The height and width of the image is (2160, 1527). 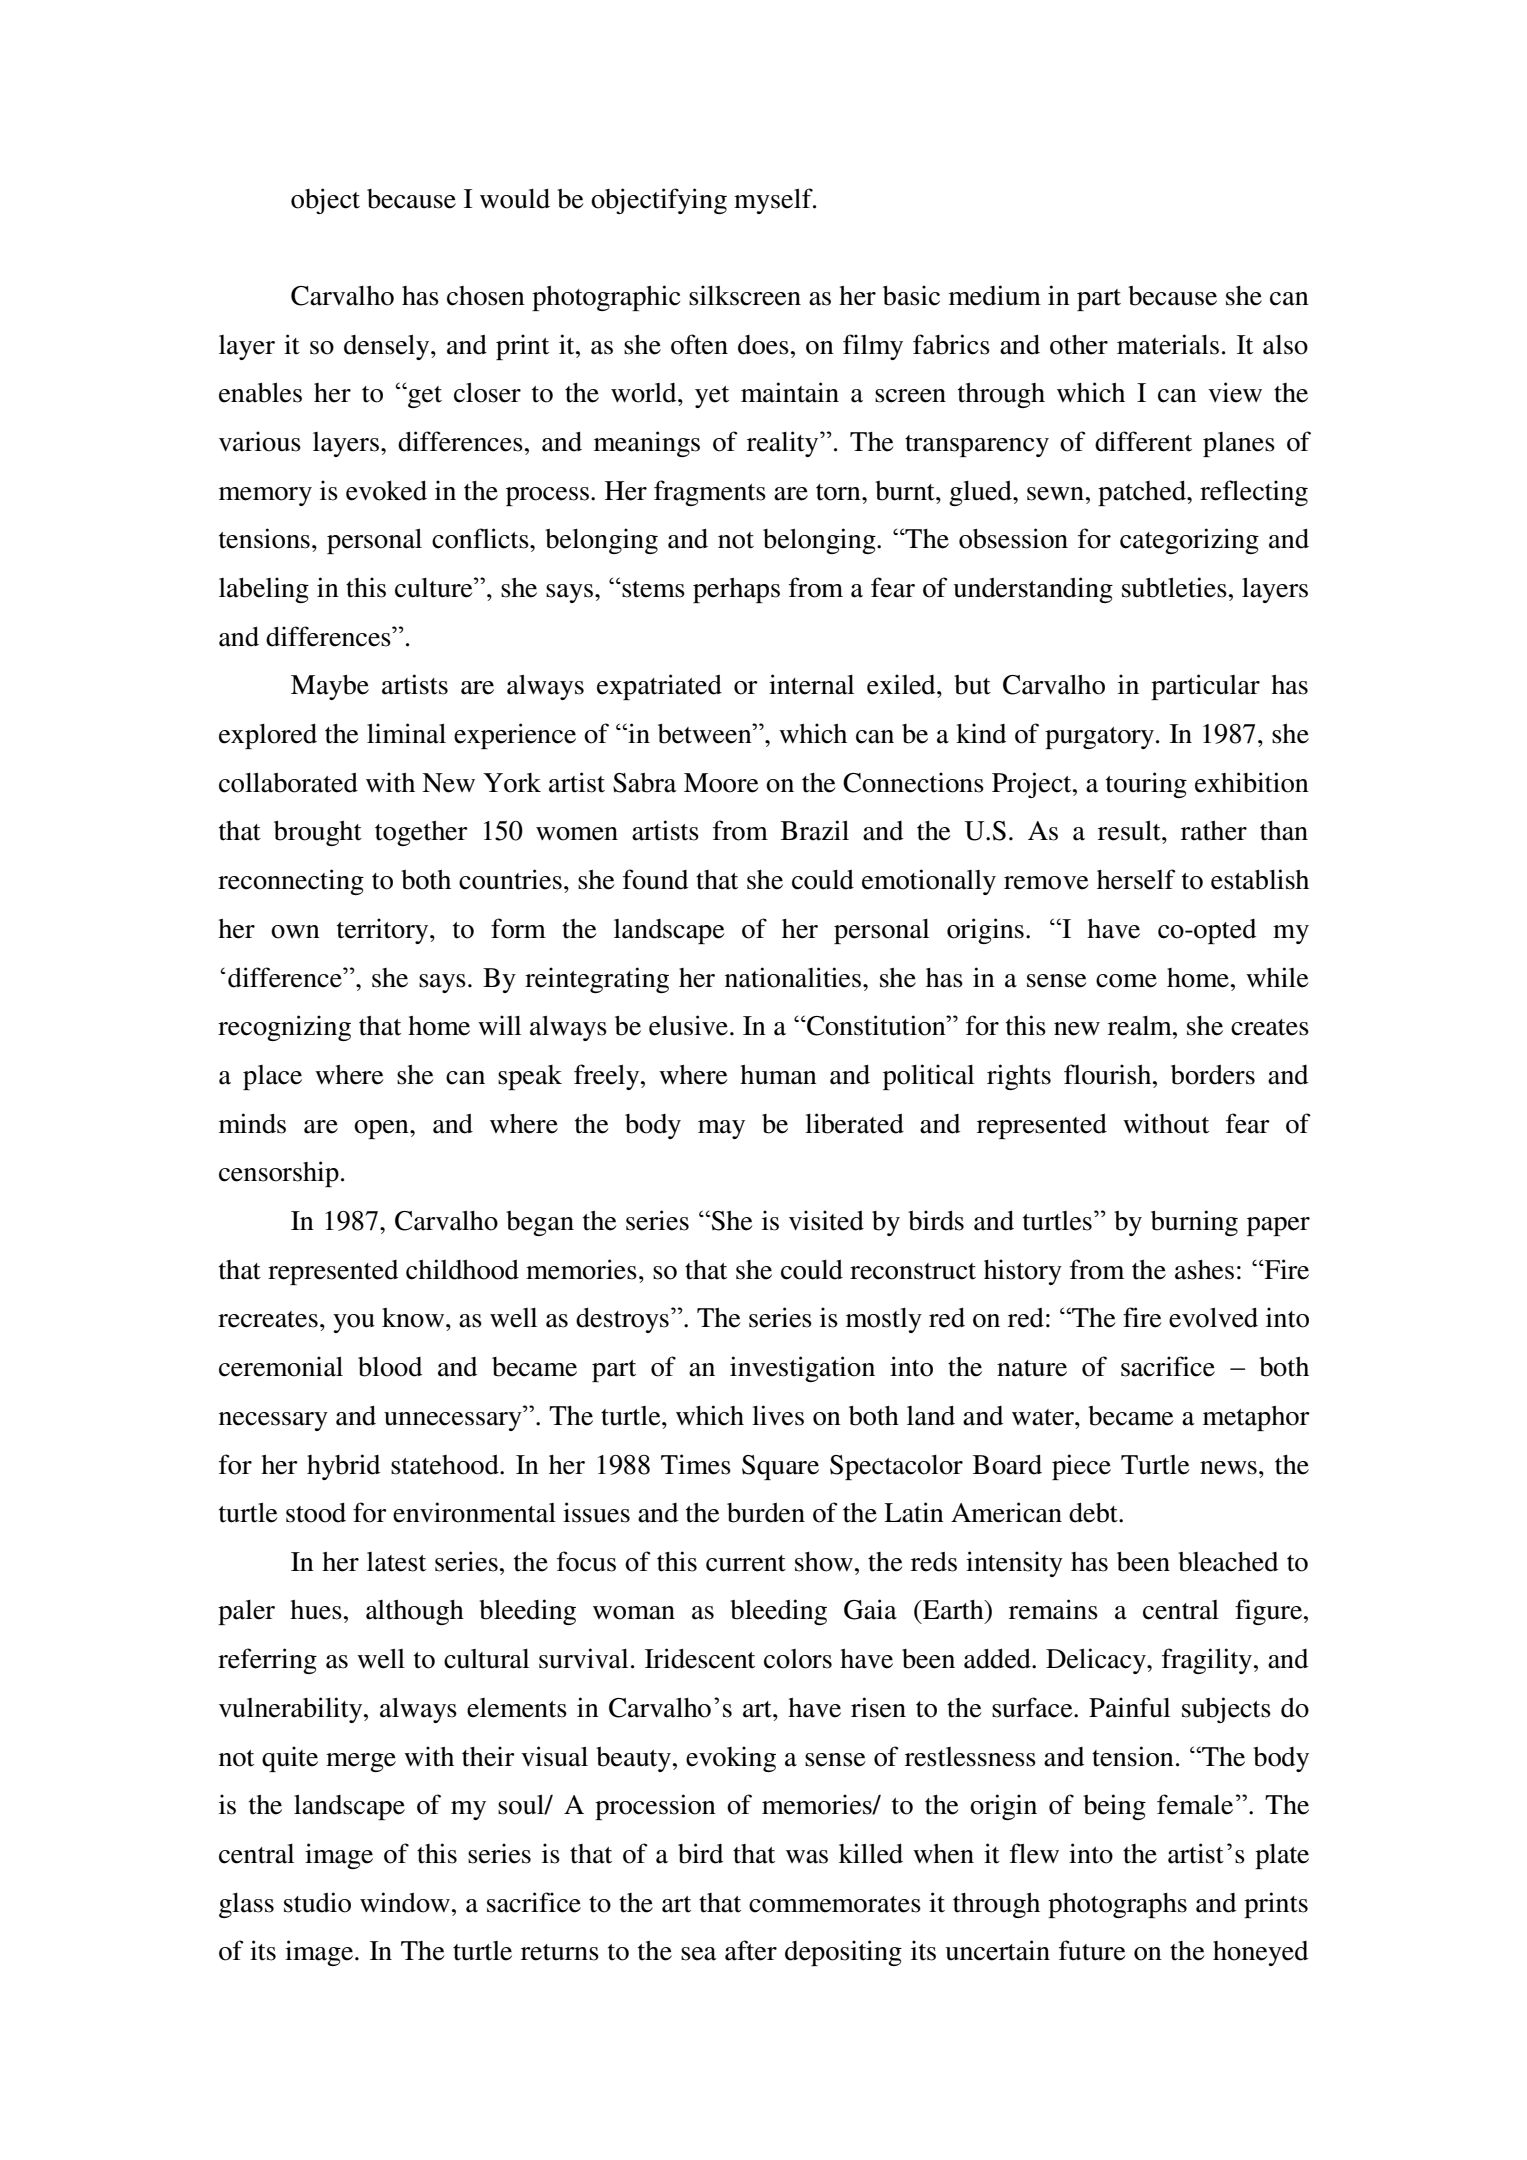 I want to click on window, so click(x=405, y=1902).
